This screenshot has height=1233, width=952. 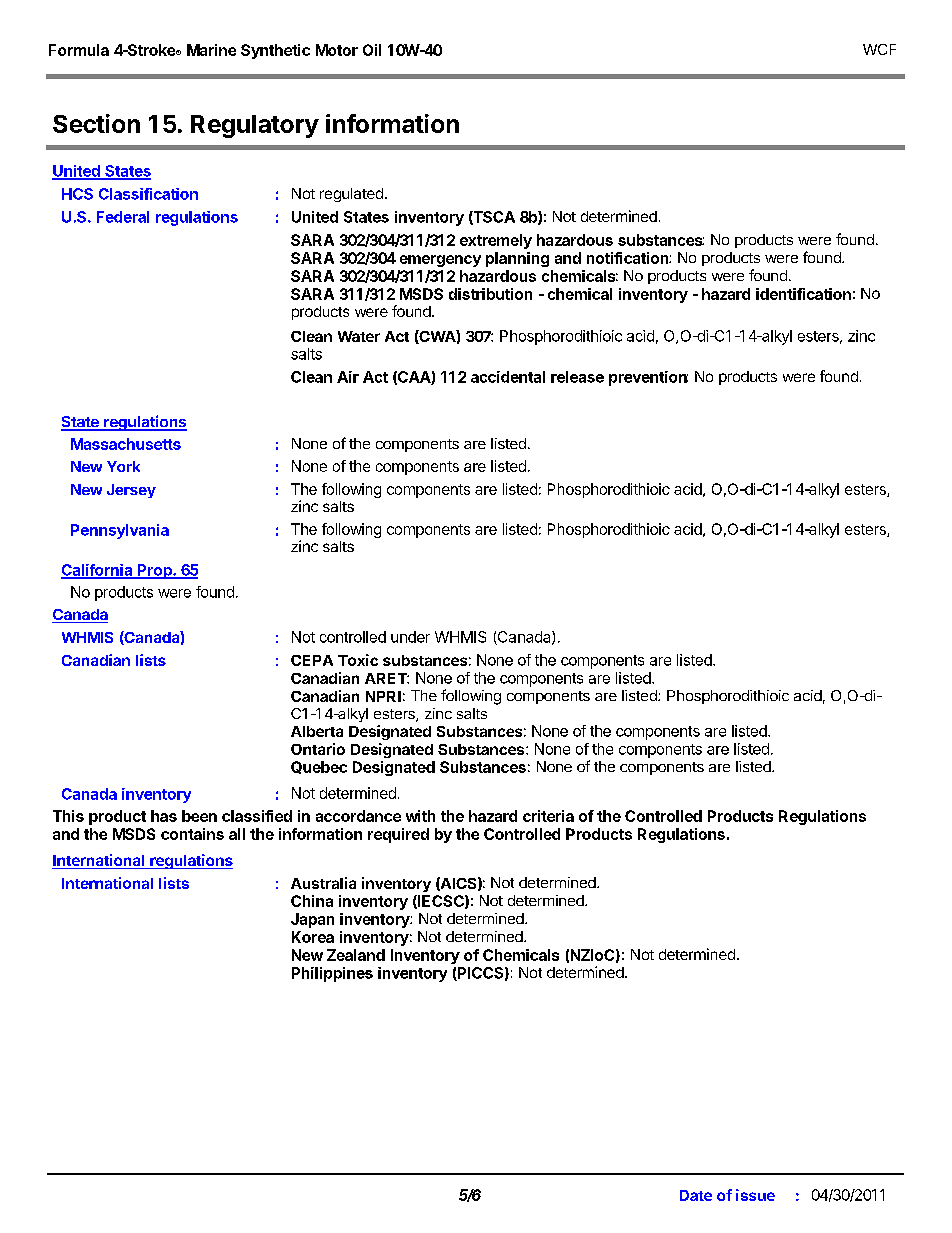 What do you see at coordinates (98, 571) in the screenshot?
I see `California` at bounding box center [98, 571].
